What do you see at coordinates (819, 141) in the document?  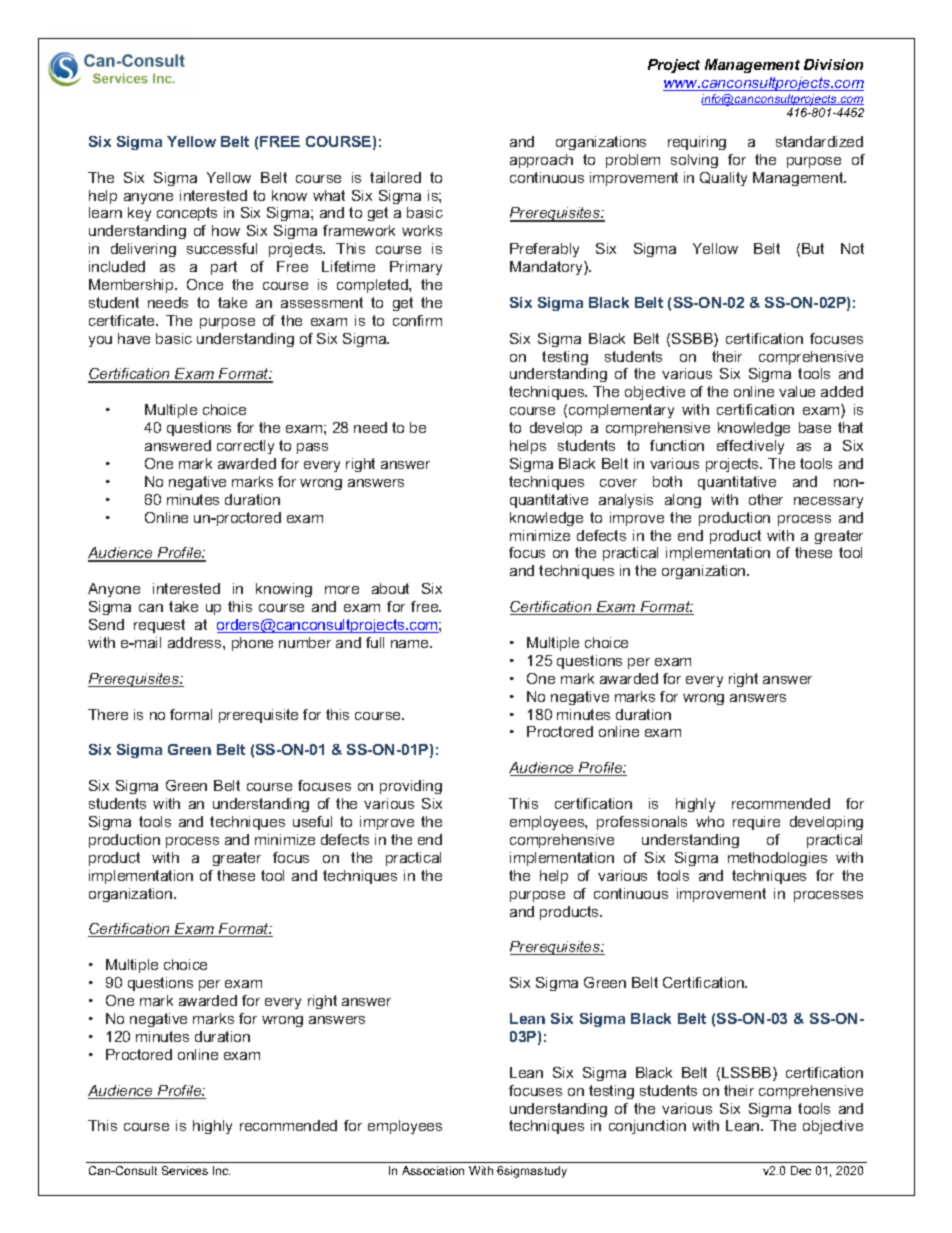 I see `standardized` at bounding box center [819, 141].
